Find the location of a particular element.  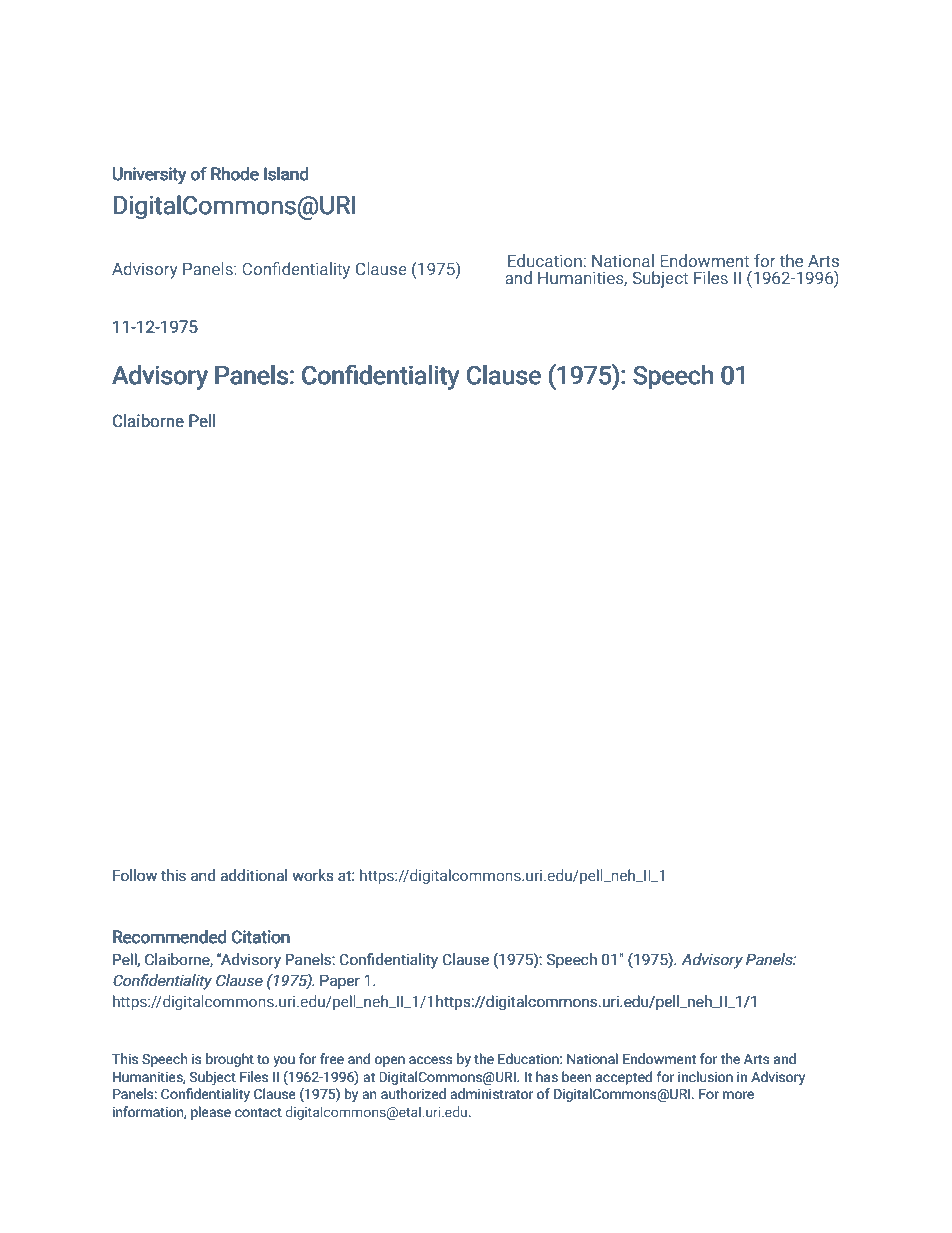

please is located at coordinates (211, 1113).
